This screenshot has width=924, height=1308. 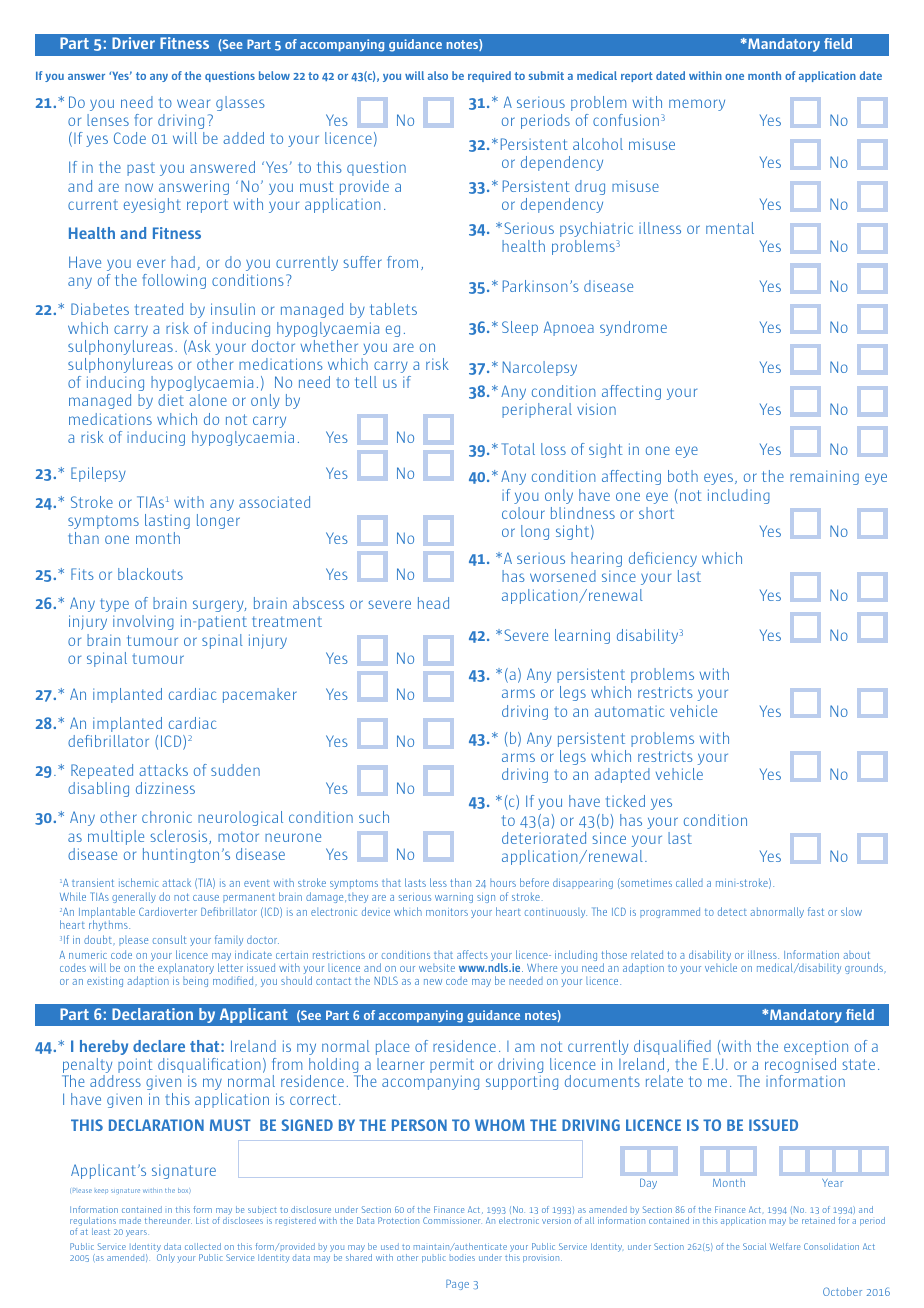 What do you see at coordinates (537, 410) in the screenshot?
I see `peripheral` at bounding box center [537, 410].
